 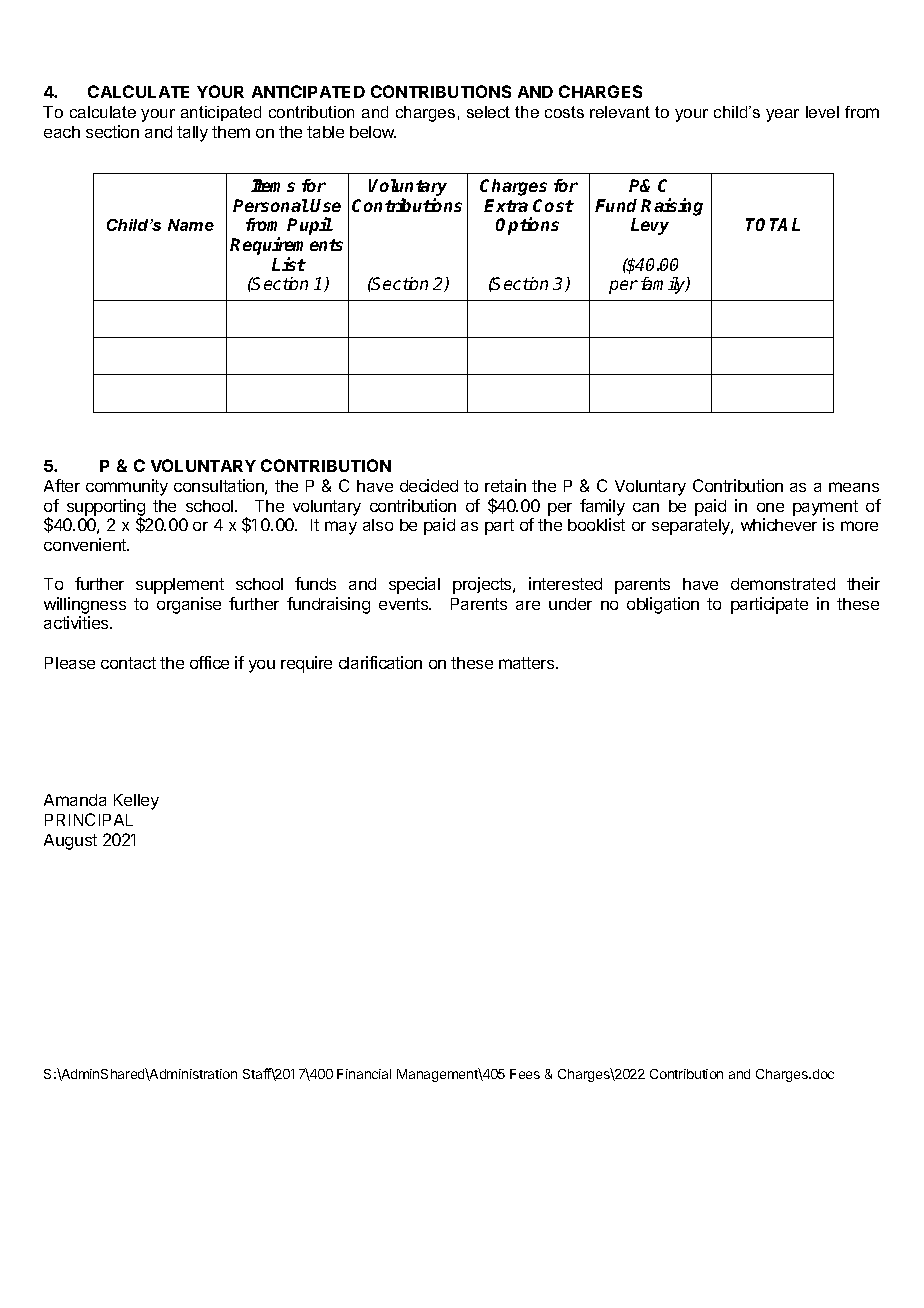 I want to click on clarification, so click(x=380, y=662).
